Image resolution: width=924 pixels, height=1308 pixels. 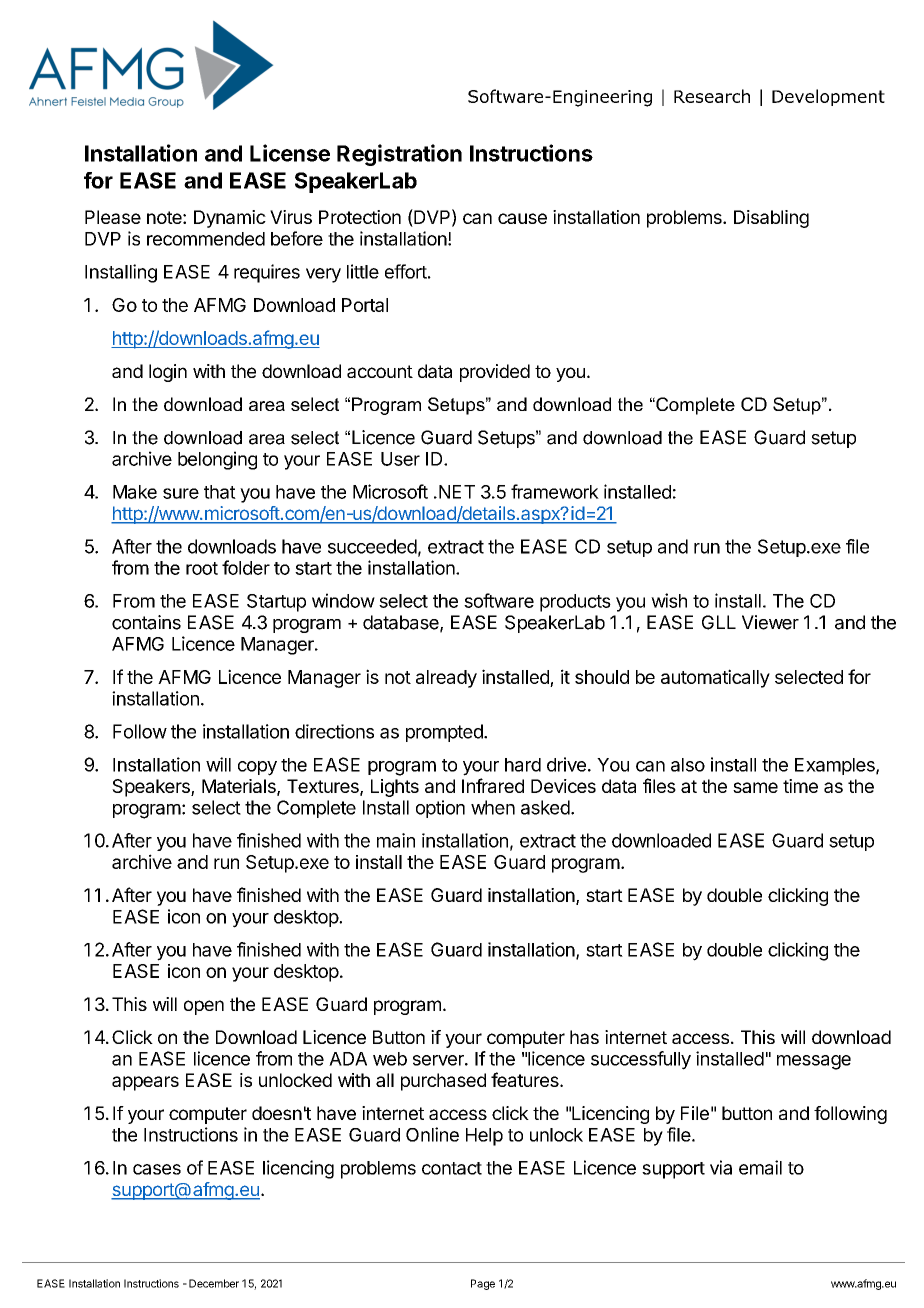 What do you see at coordinates (214, 1283) in the page?
I see `December` at bounding box center [214, 1283].
